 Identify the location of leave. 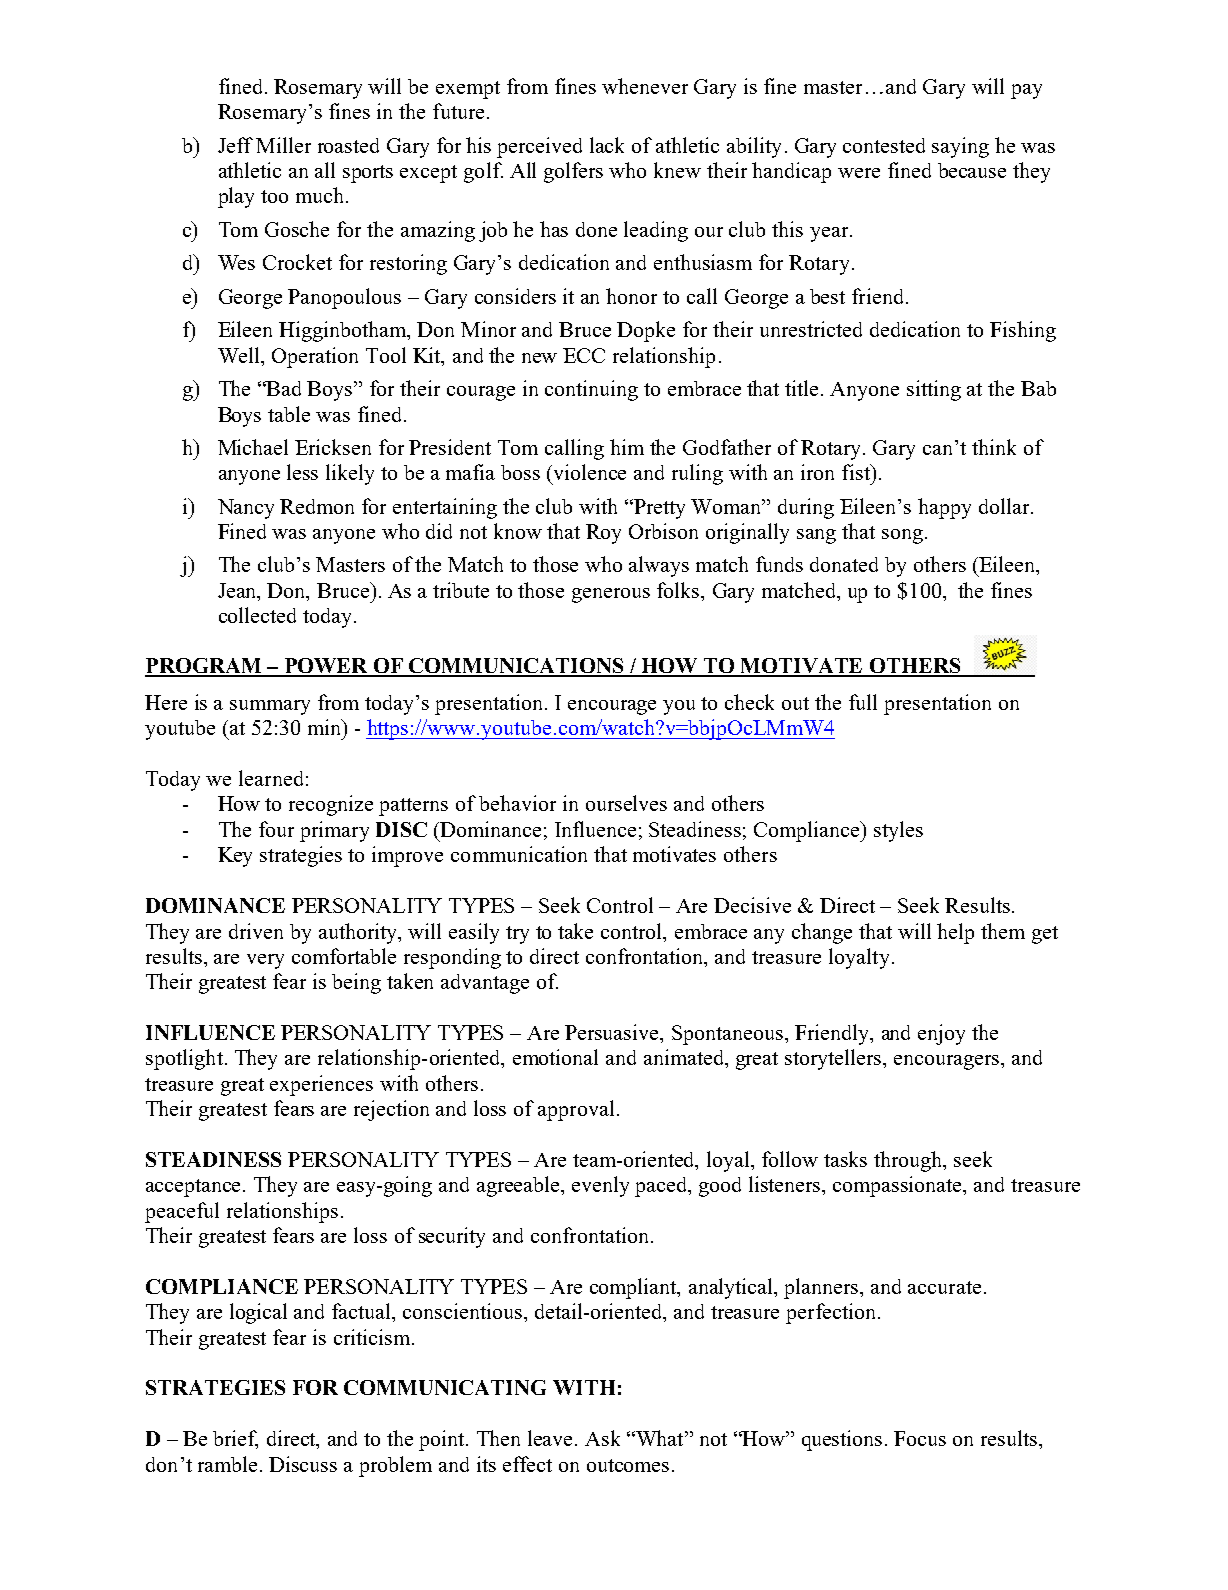
(552, 1438).
